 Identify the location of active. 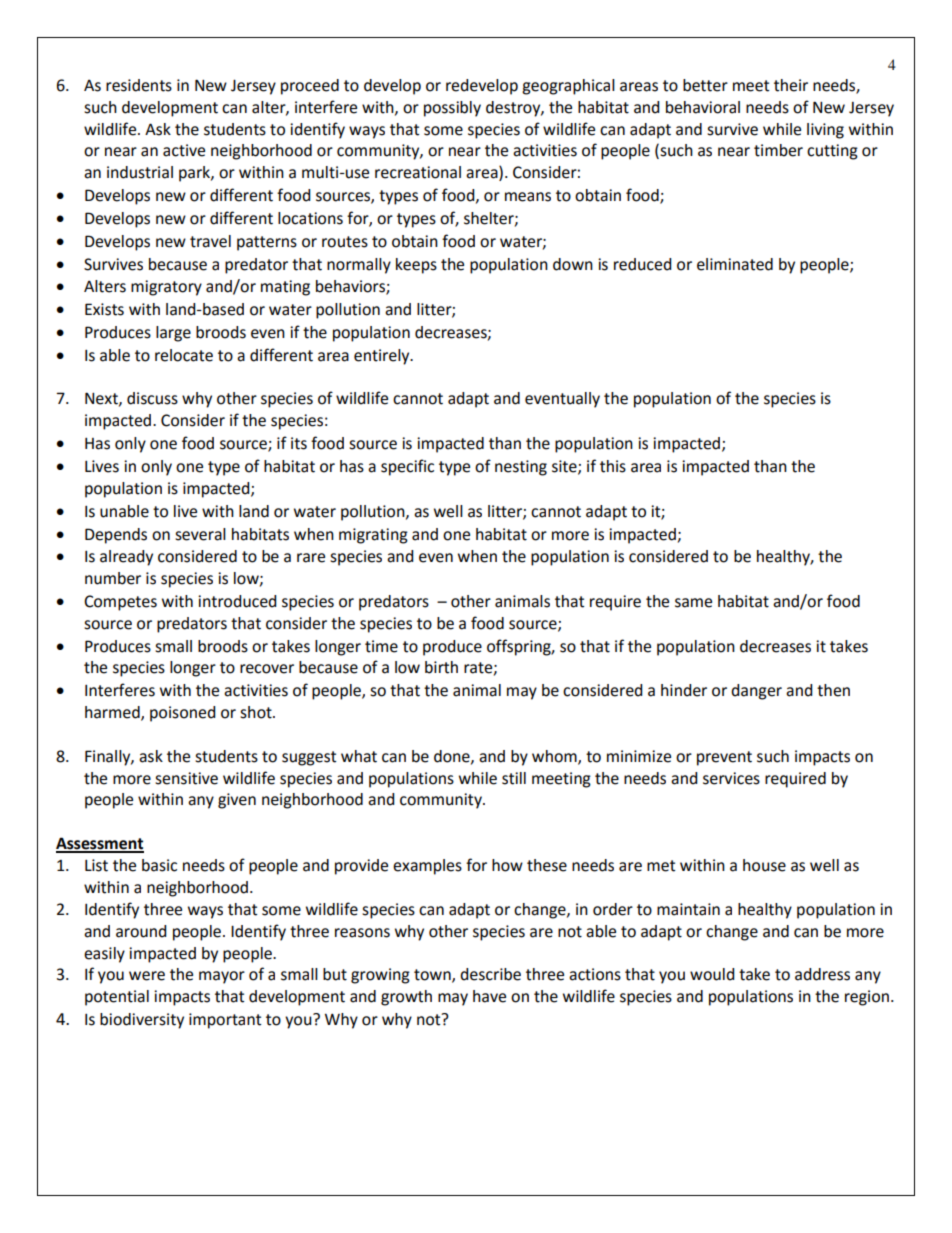
(184, 150).
